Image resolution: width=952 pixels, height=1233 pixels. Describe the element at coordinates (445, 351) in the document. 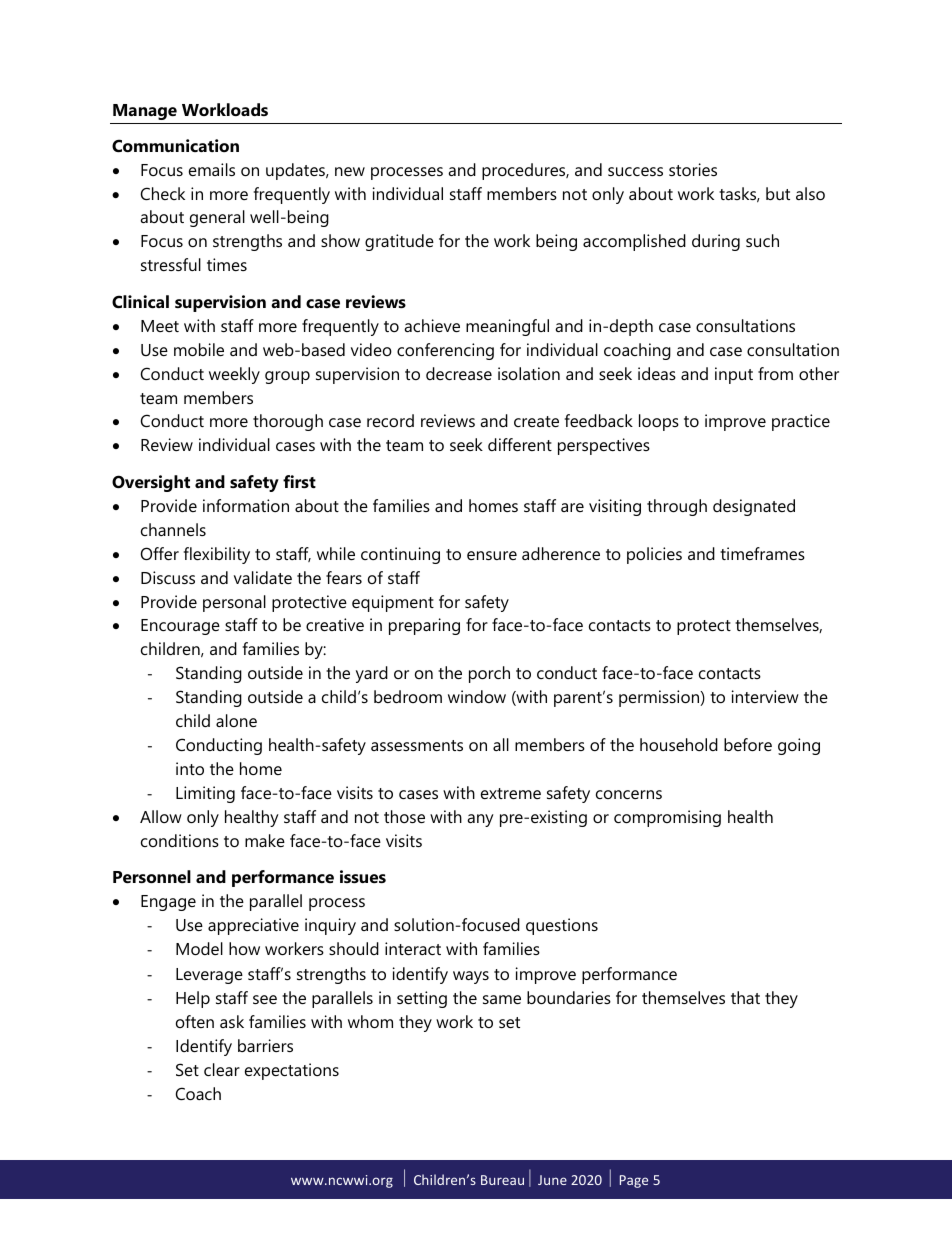

I see `conferencing` at that location.
